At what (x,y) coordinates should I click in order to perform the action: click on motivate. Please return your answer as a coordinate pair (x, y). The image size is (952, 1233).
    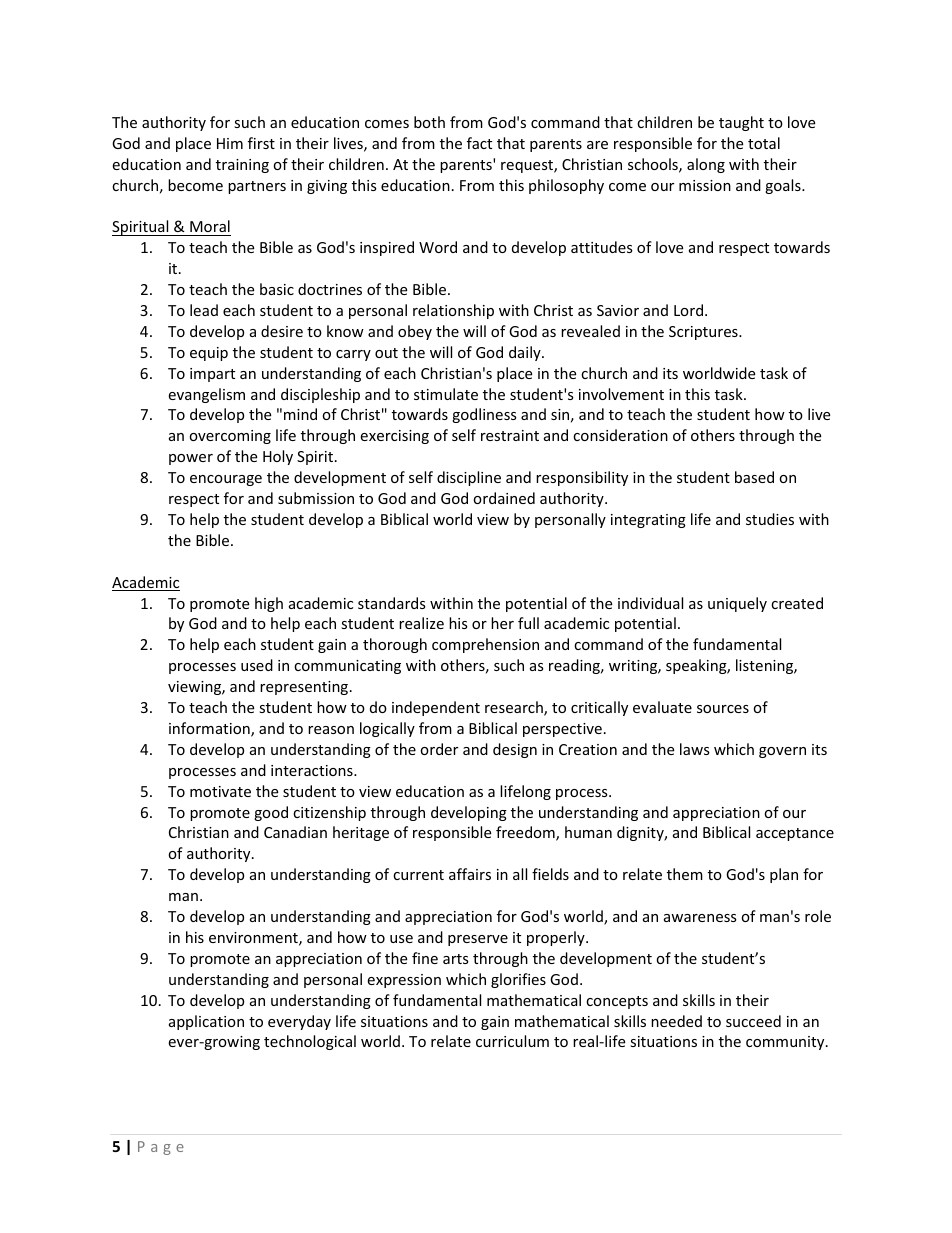
    Looking at the image, I should click on (220, 791).
